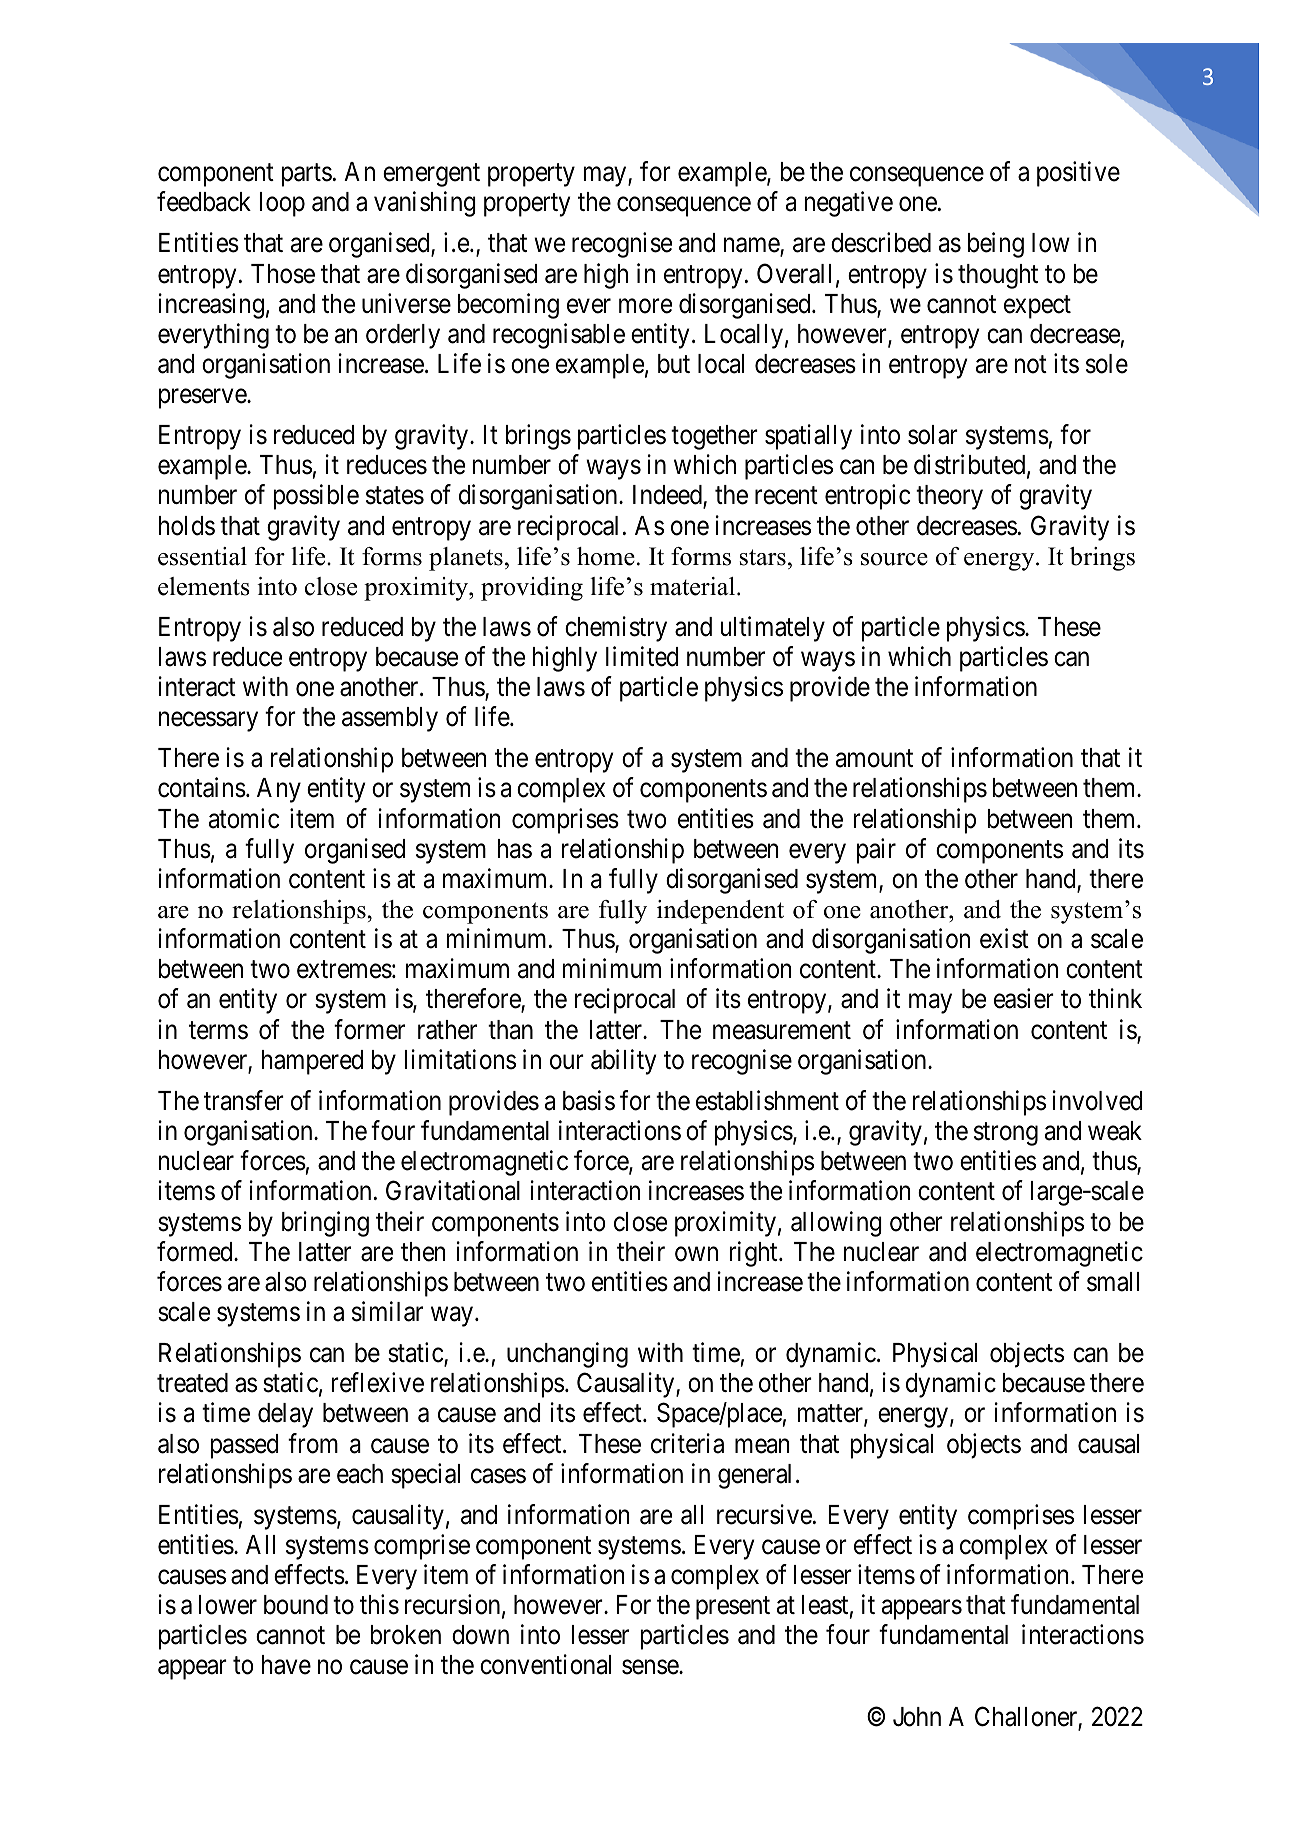 This document has width=1300, height=1839. What do you see at coordinates (369, 1029) in the document?
I see `former` at bounding box center [369, 1029].
